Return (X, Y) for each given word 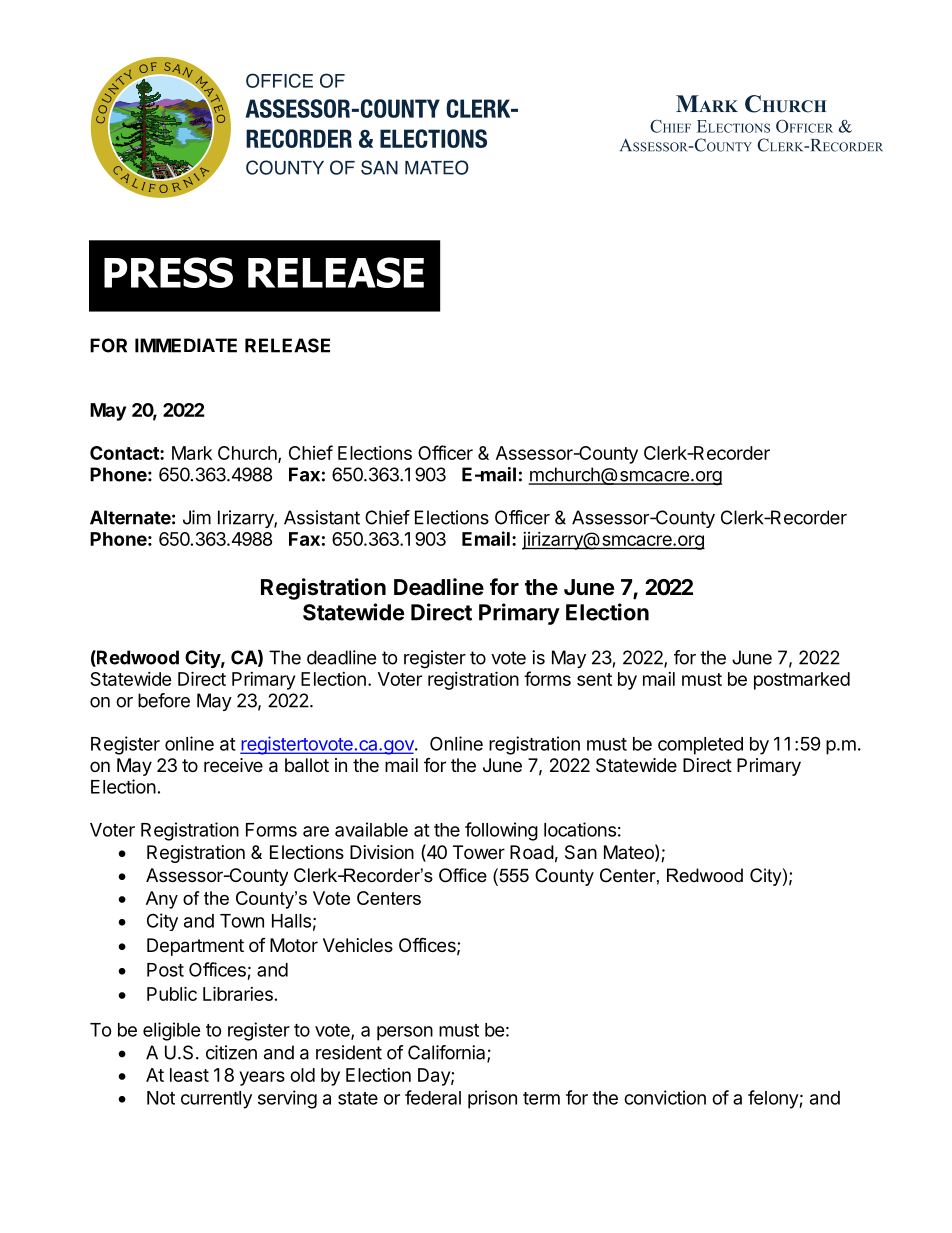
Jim (197, 517)
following (501, 831)
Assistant (322, 517)
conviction (665, 1097)
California (448, 1053)
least (189, 1075)
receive (233, 765)
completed (700, 746)
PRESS (168, 272)
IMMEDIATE (186, 345)
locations (580, 829)
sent (594, 679)
